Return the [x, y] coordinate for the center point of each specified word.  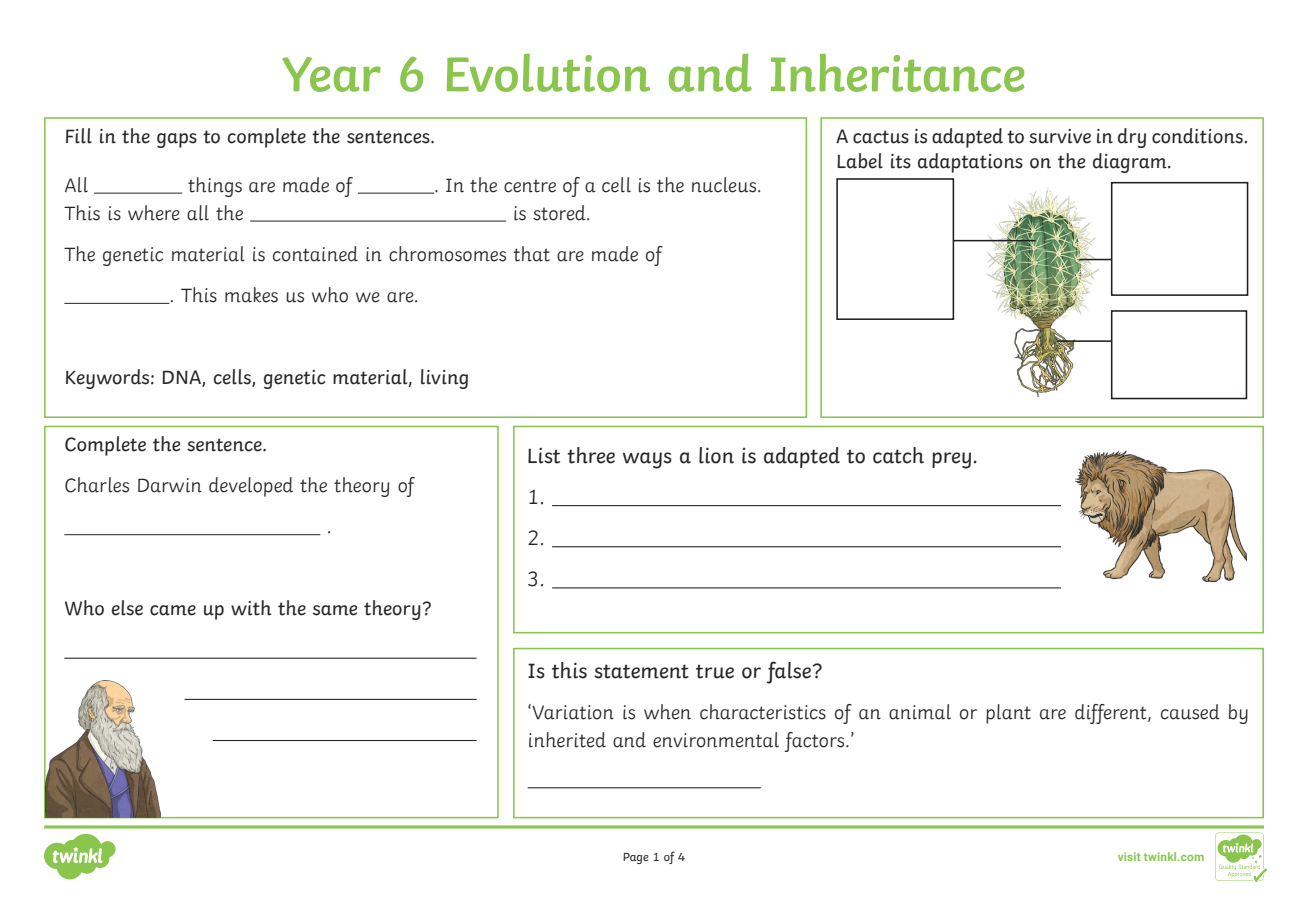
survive [1060, 136]
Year [332, 74]
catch [898, 455]
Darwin [170, 485]
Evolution [548, 73]
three [591, 455]
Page [636, 858]
